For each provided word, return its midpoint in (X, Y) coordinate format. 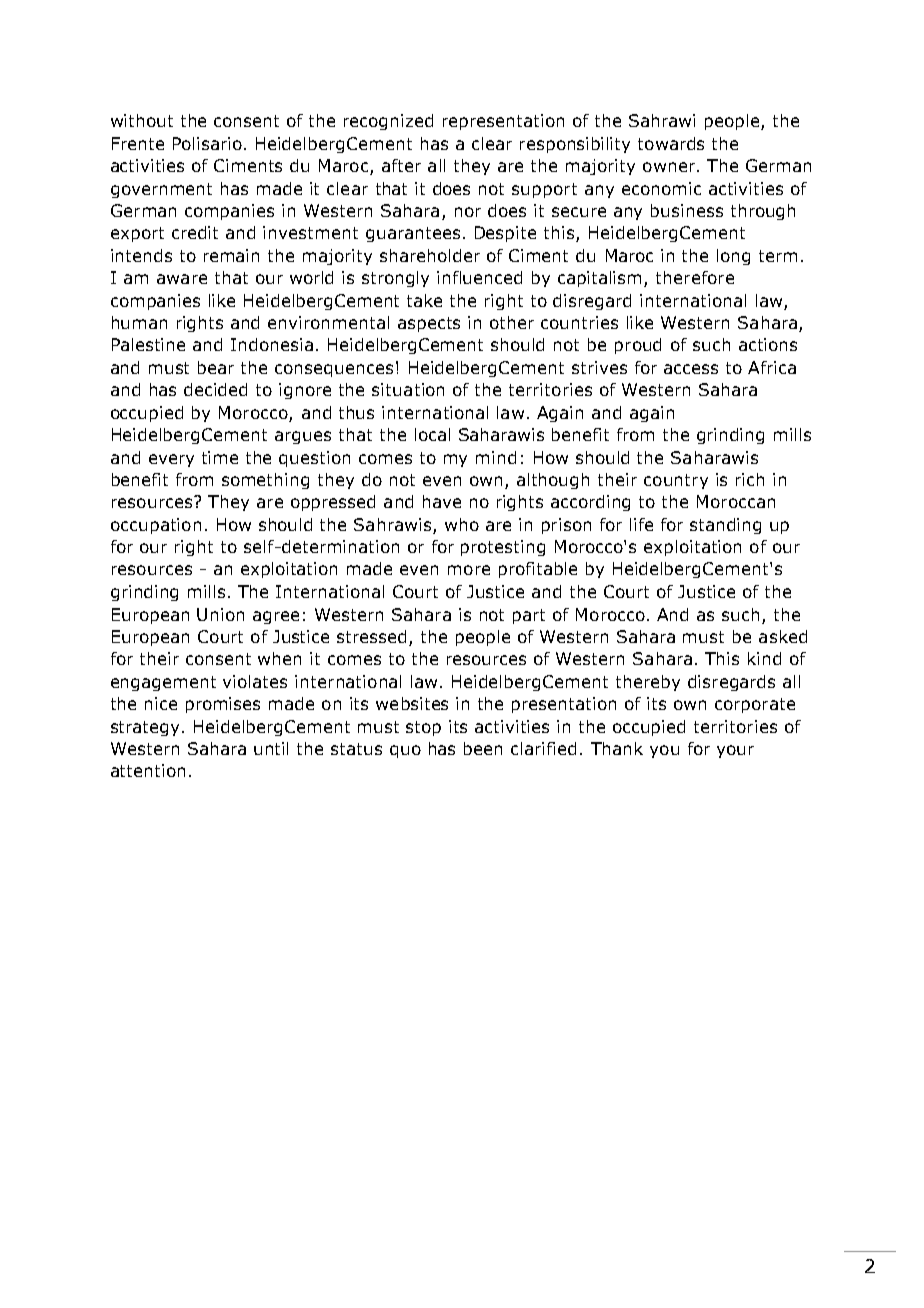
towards (671, 143)
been (483, 748)
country (676, 481)
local (432, 434)
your (735, 751)
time (220, 457)
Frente (138, 143)
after (401, 165)
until (271, 748)
